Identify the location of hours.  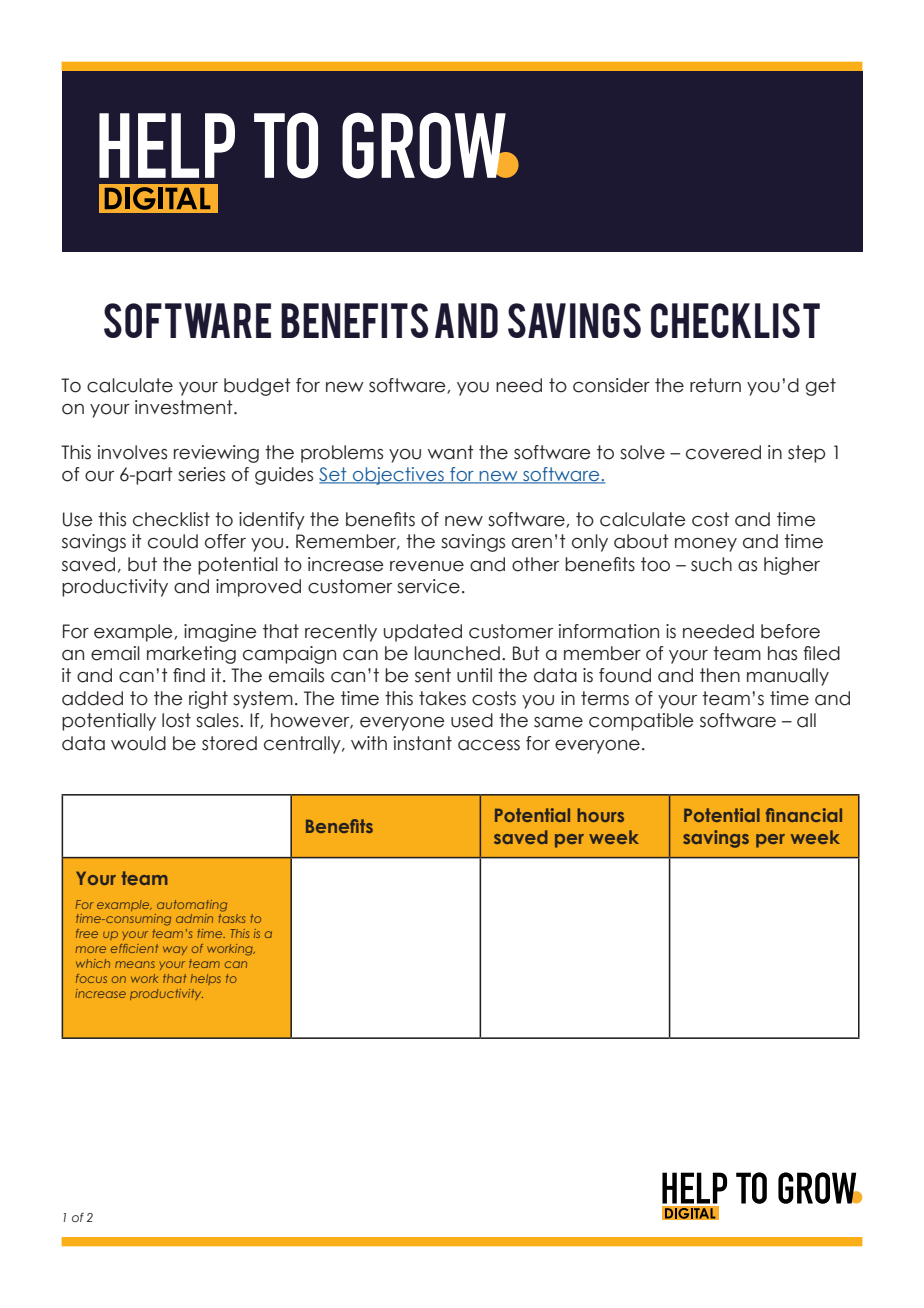
(600, 815).
